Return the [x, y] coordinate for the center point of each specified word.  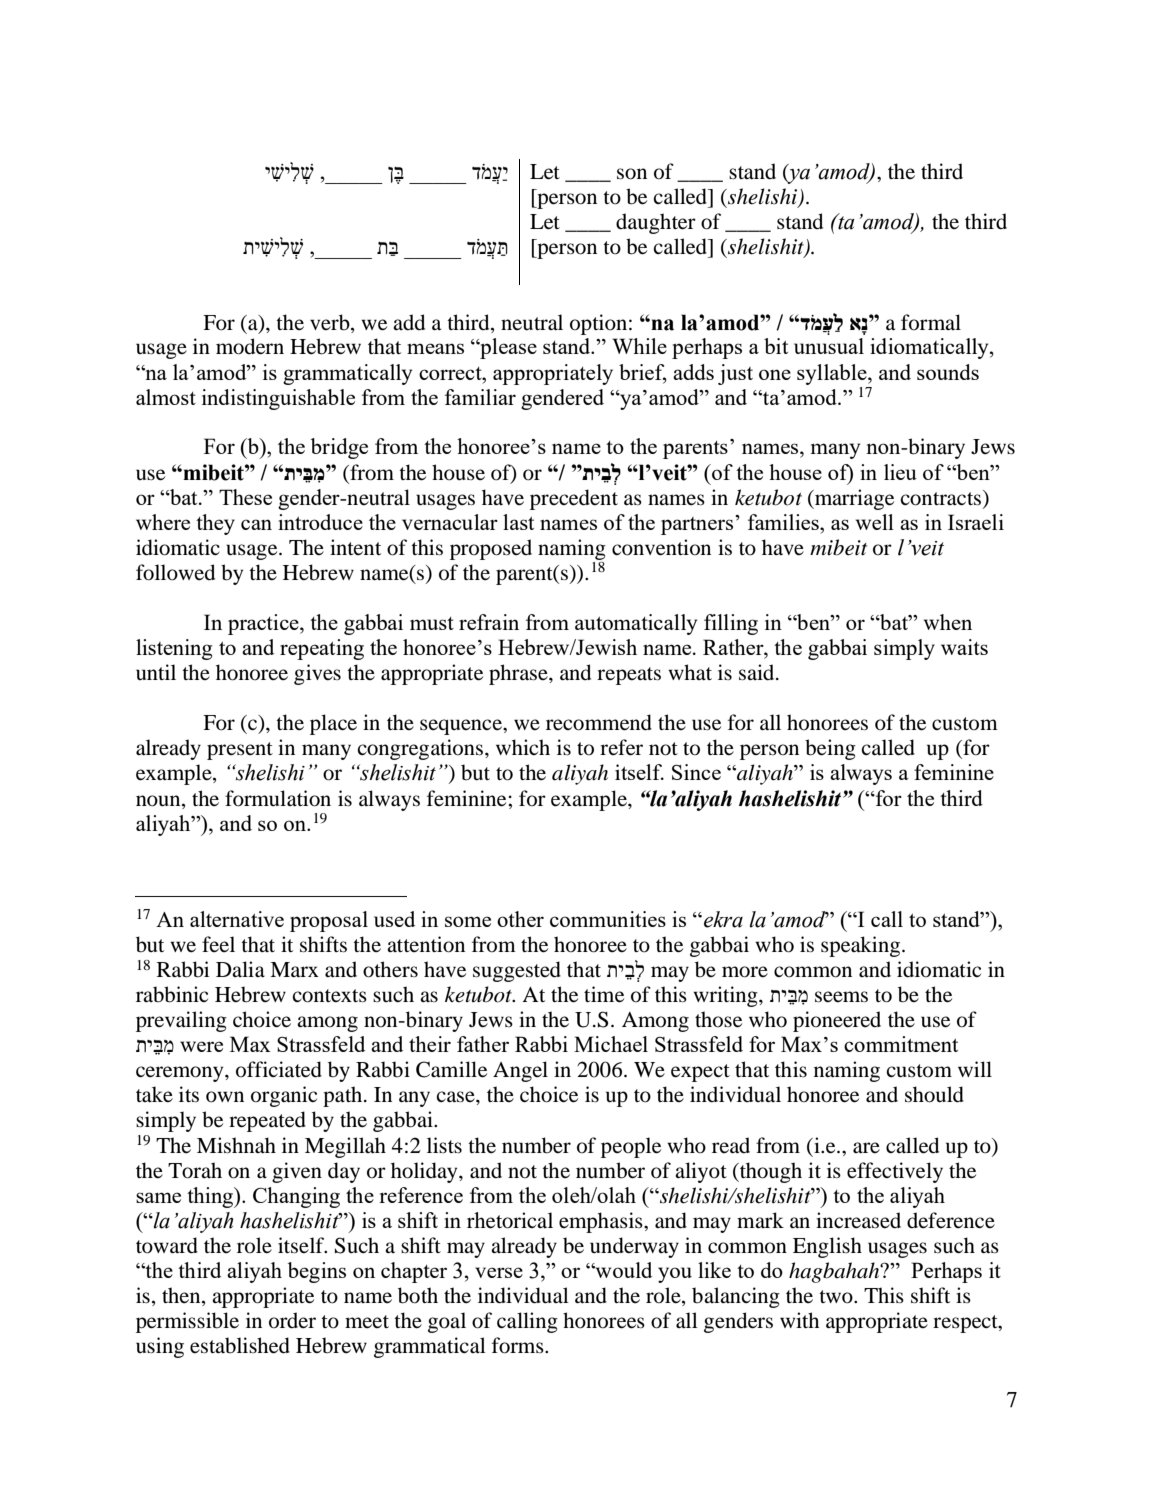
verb [331, 322]
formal [931, 322]
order [292, 1320]
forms [519, 1345]
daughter [656, 223]
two [837, 1297]
